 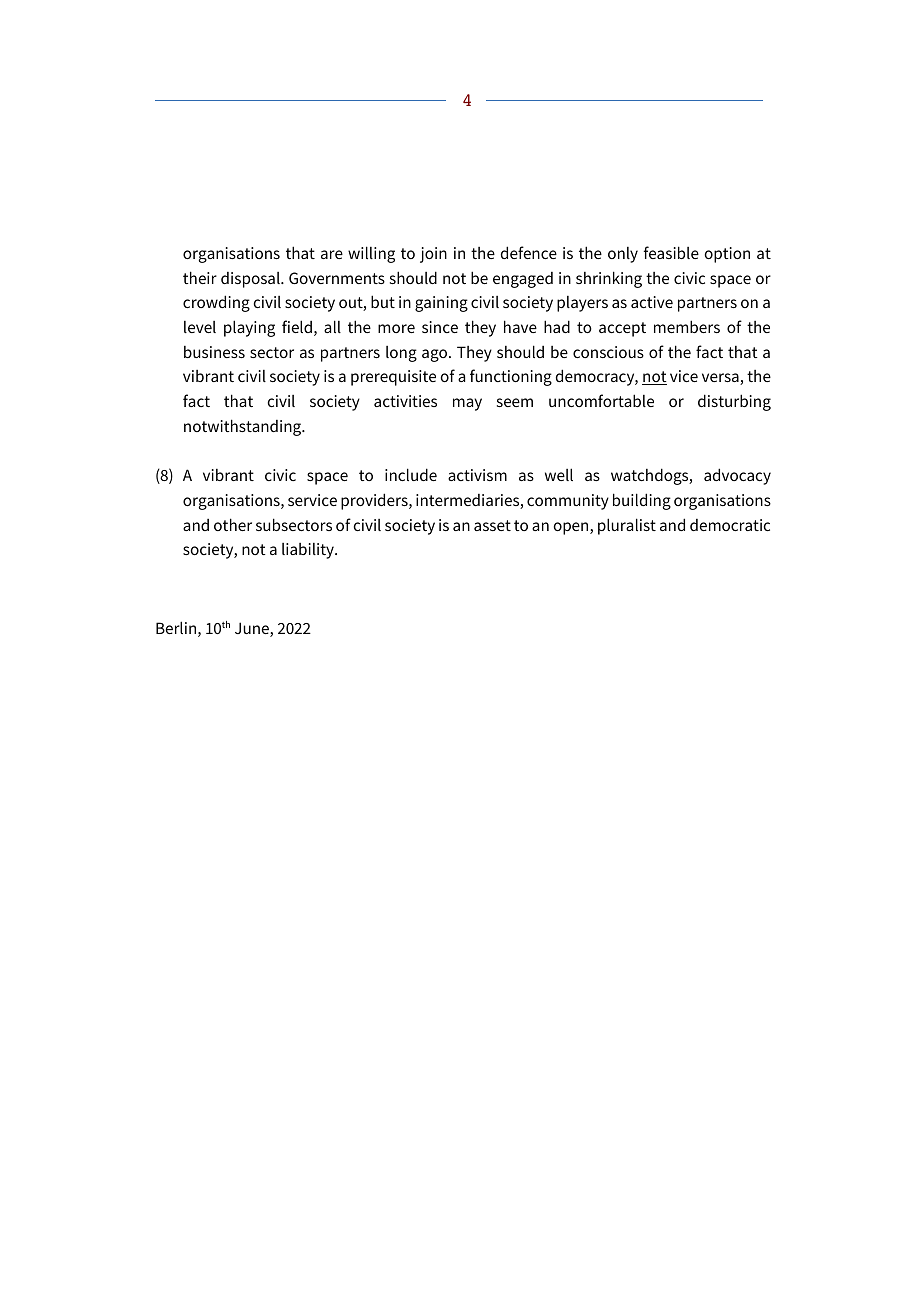 I want to click on notwithstanding, so click(x=244, y=427).
